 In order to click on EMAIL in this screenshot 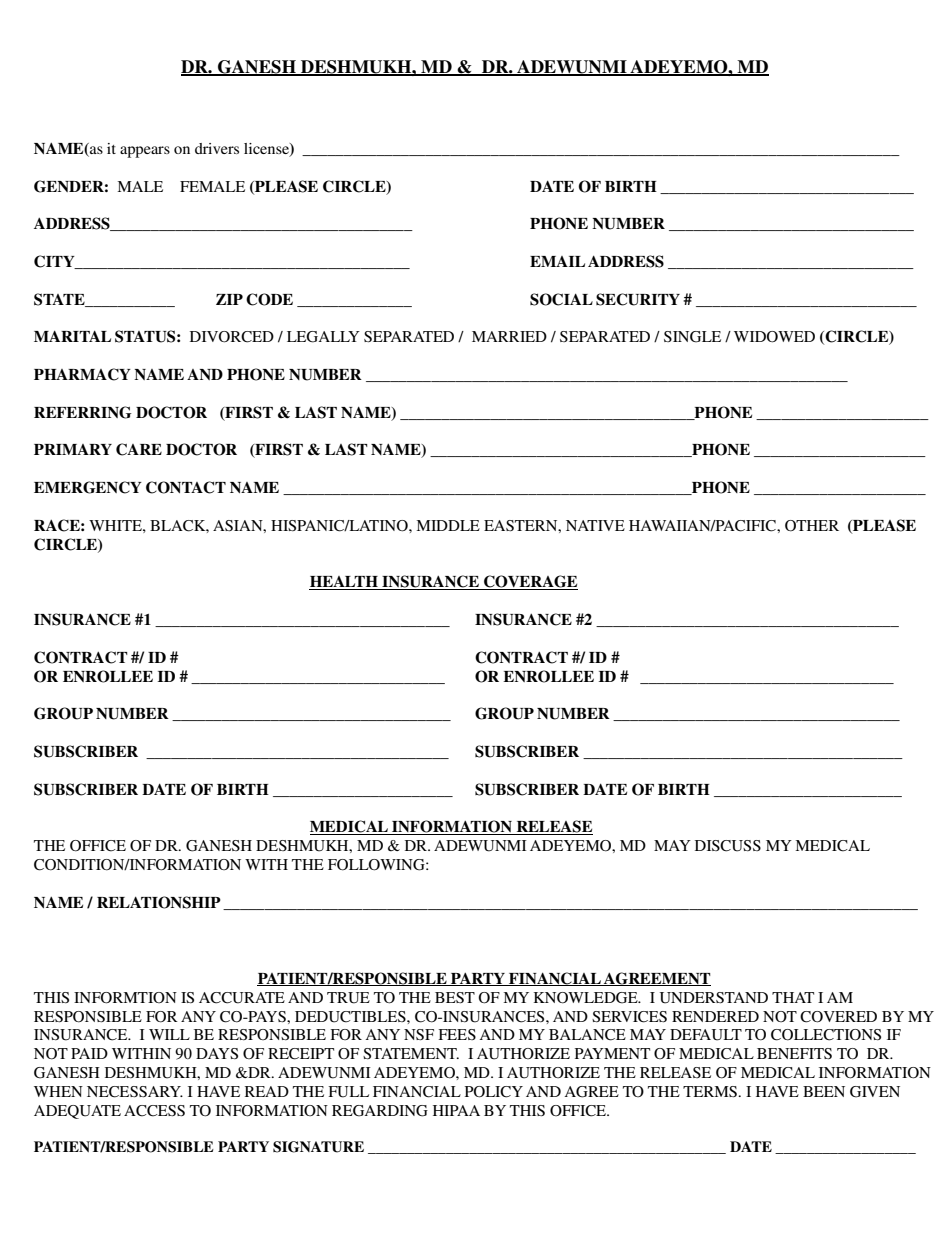, I will do `click(557, 261)`.
